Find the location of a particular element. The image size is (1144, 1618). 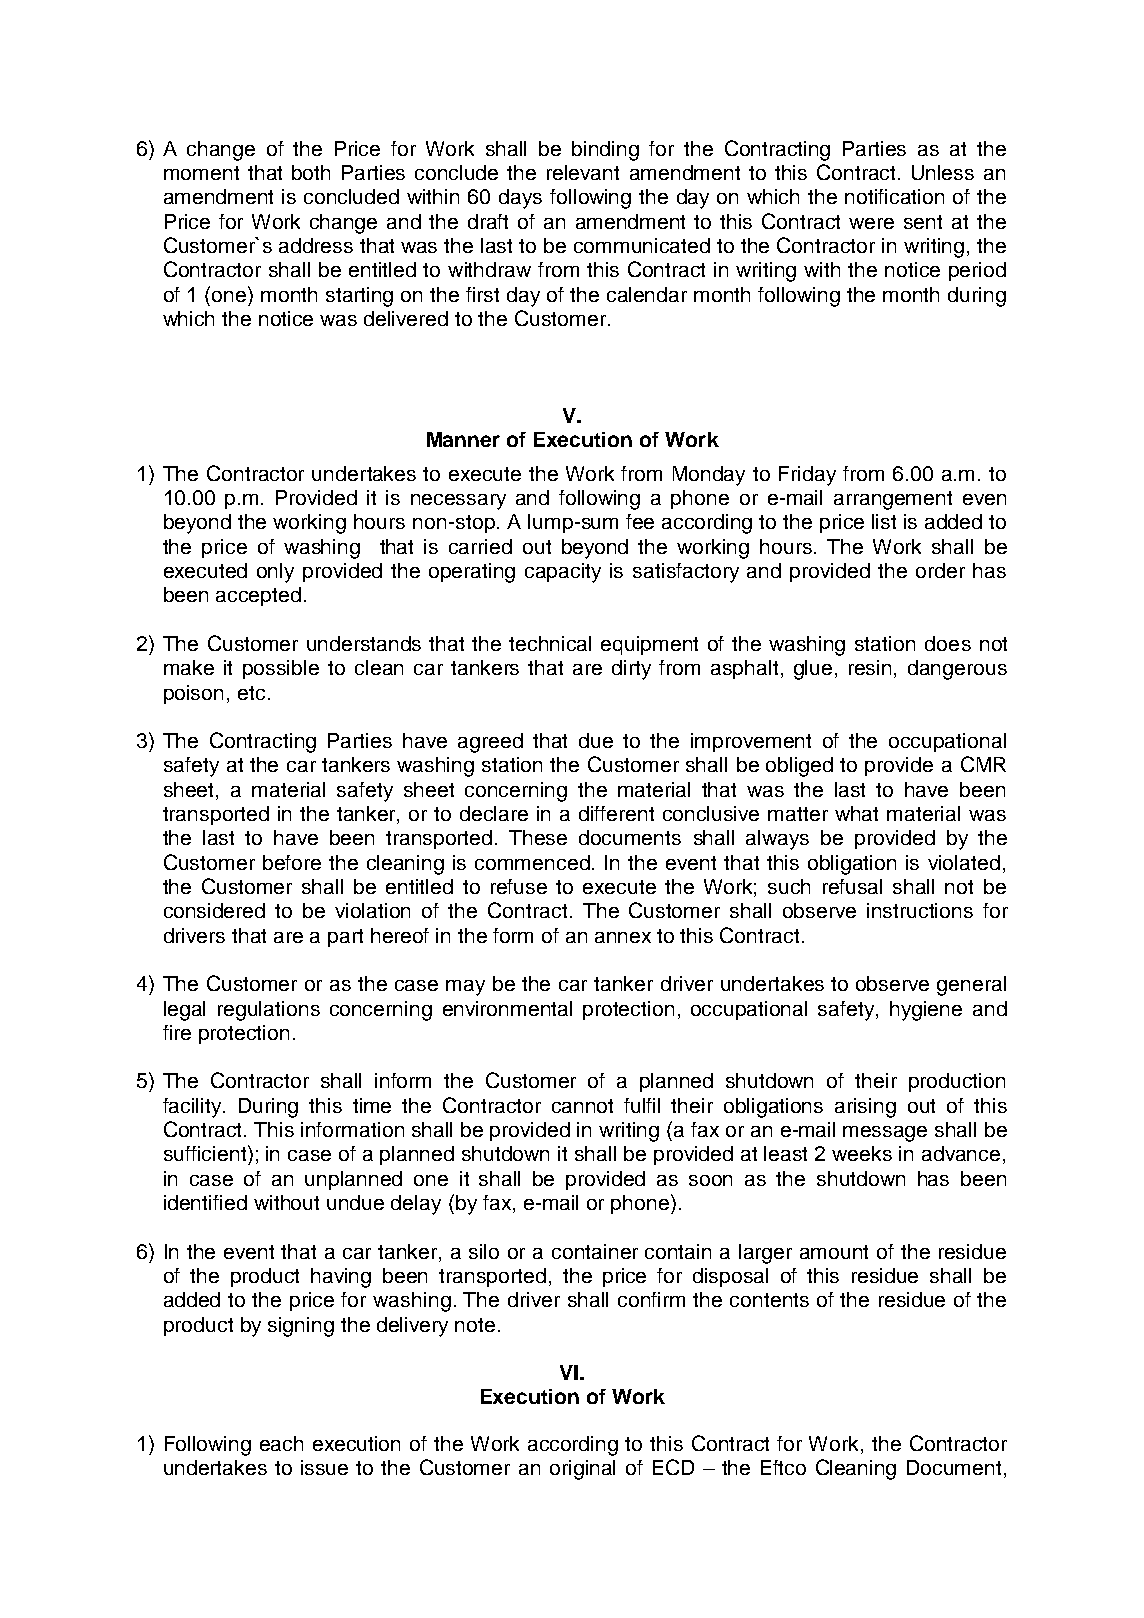

message is located at coordinates (885, 1134).
